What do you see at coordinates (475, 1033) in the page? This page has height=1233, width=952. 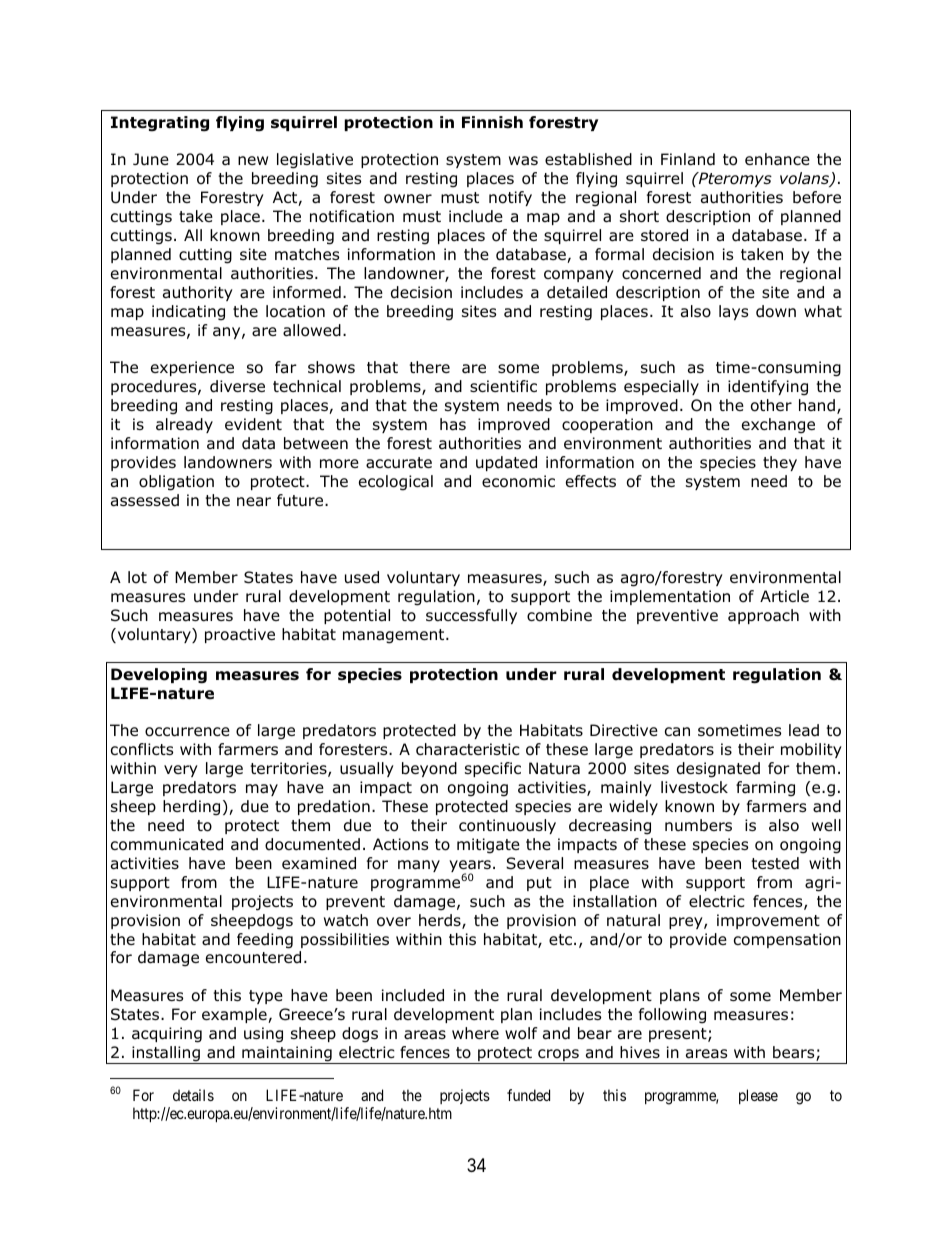 I see `where` at bounding box center [475, 1033].
